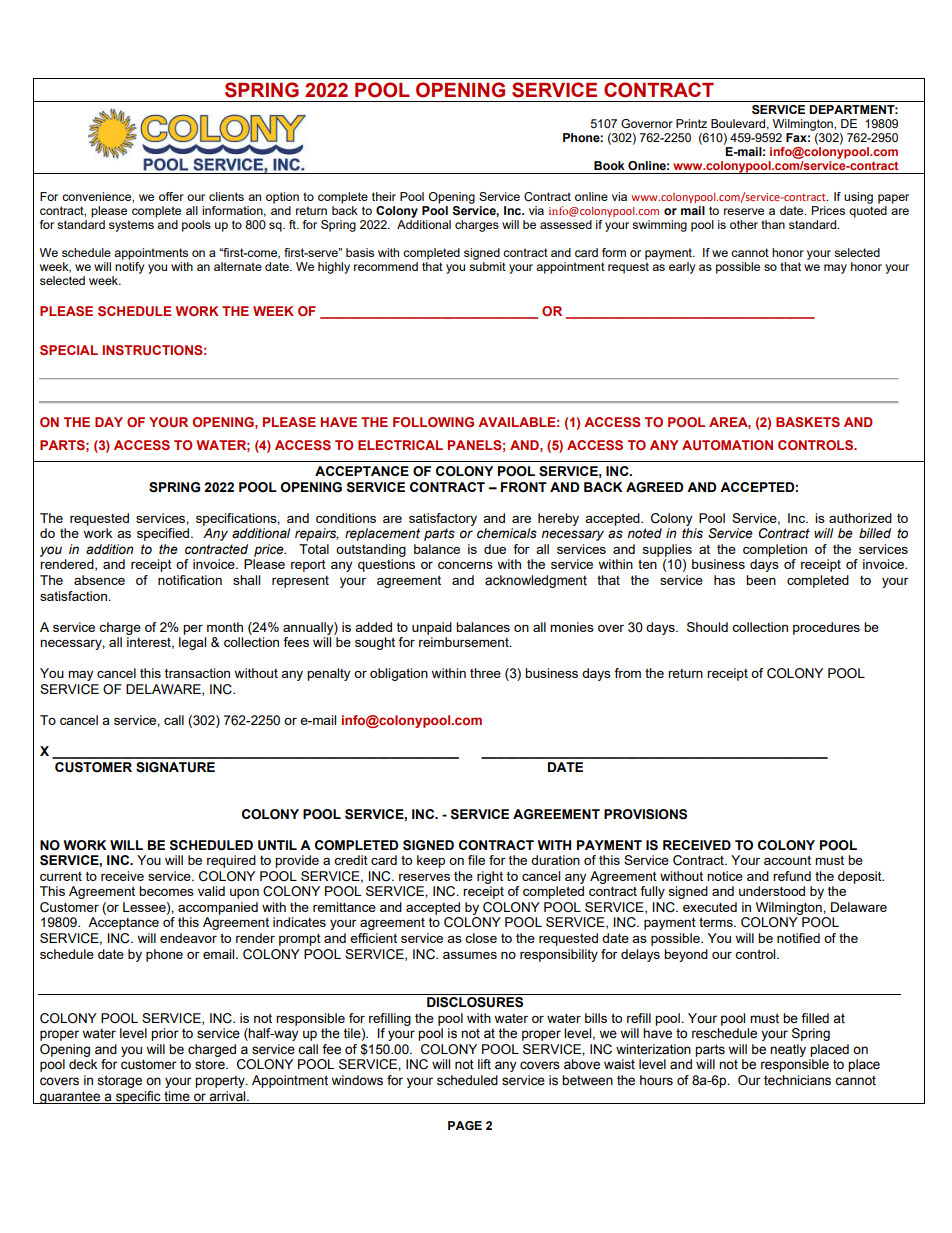  What do you see at coordinates (465, 642) in the document?
I see `reimbursement` at bounding box center [465, 642].
